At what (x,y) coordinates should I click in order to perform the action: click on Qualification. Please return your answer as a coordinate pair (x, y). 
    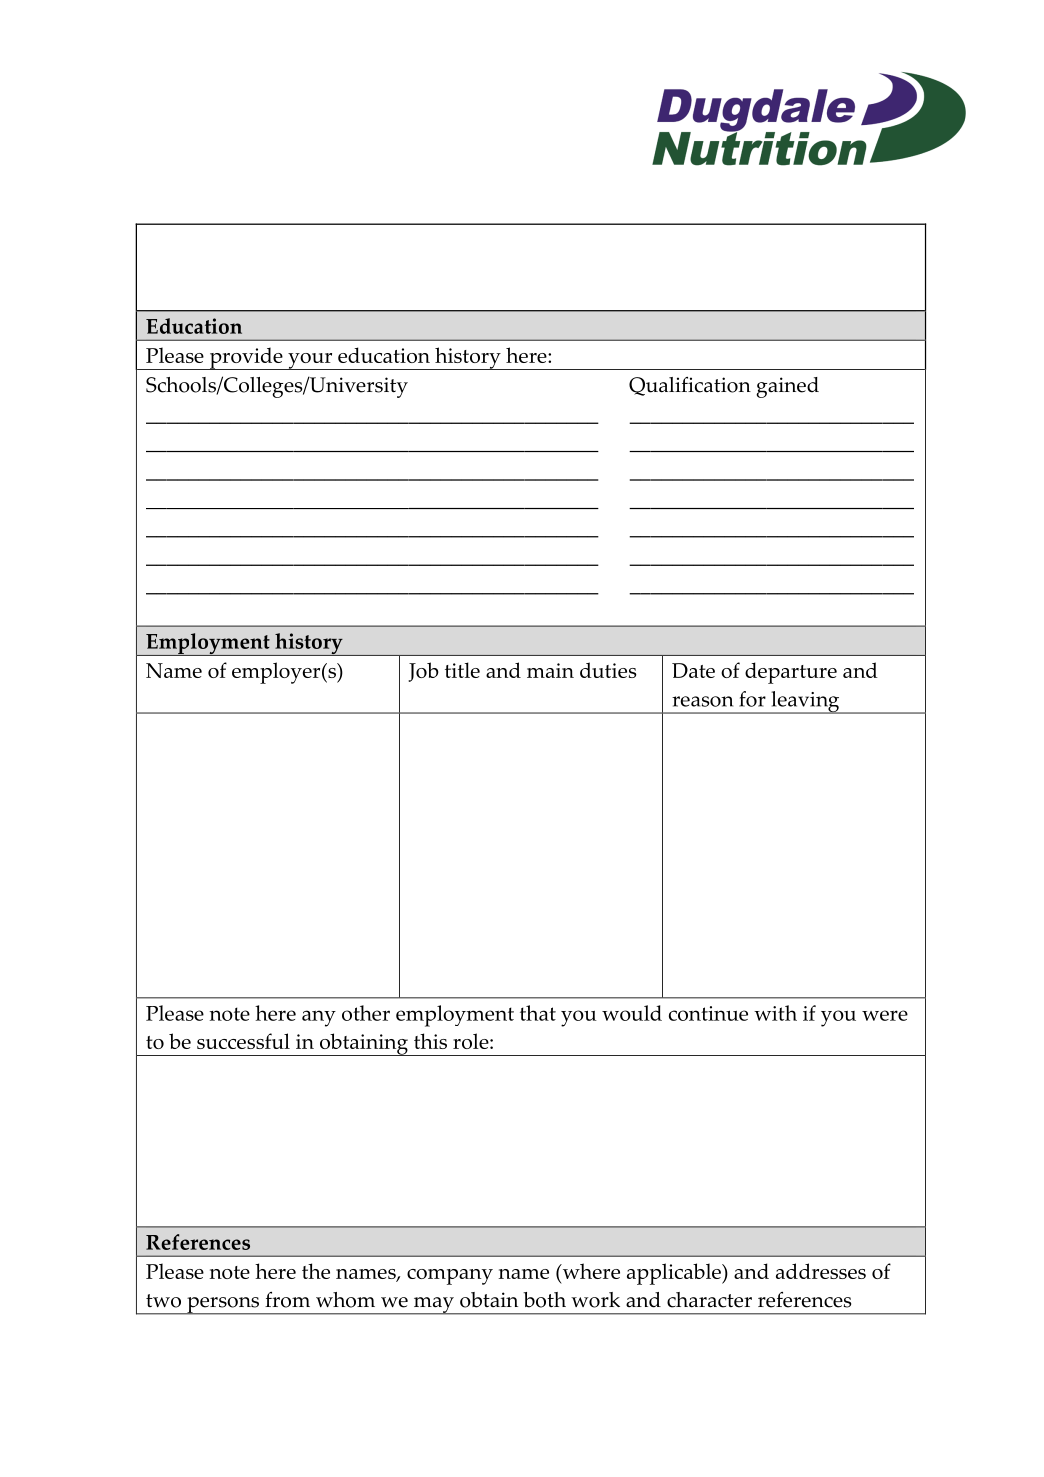
    Looking at the image, I should click on (690, 386).
